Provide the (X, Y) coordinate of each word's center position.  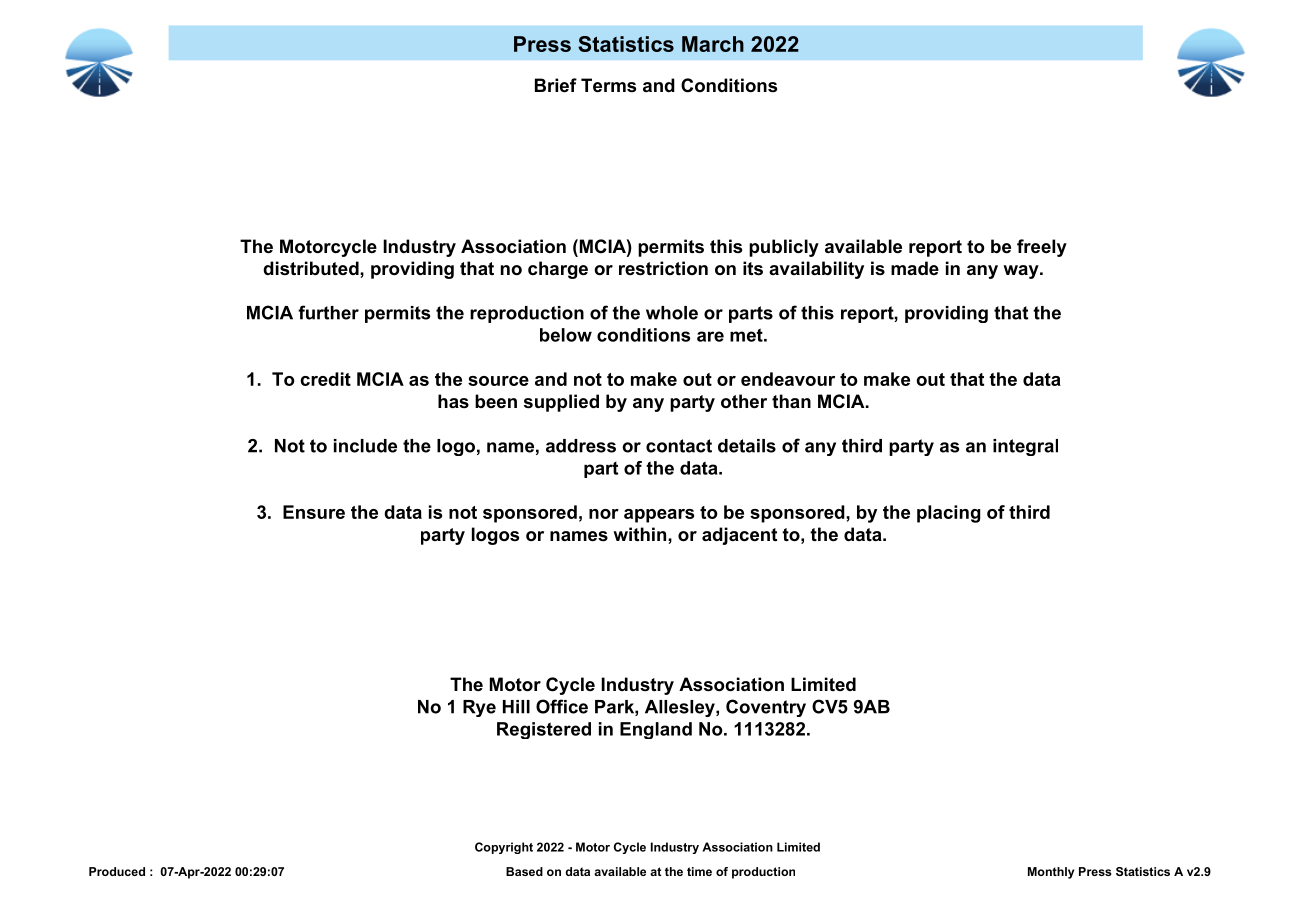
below (566, 335)
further (328, 312)
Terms (608, 85)
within (641, 534)
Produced (117, 871)
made (915, 268)
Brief (556, 85)
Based (524, 871)
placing (949, 514)
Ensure (314, 512)
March (713, 44)
